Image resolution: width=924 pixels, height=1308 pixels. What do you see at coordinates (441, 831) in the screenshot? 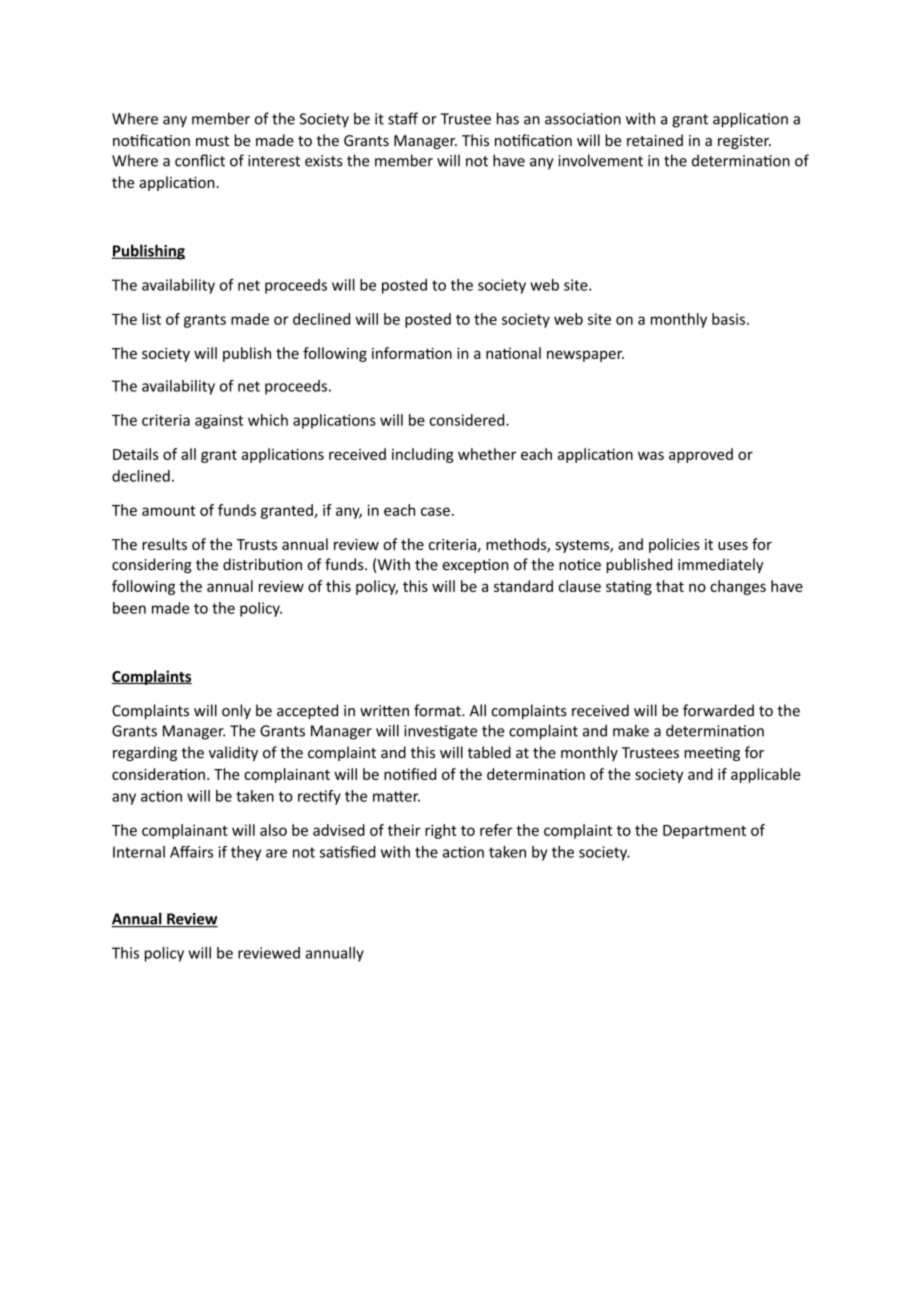
I see `right` at bounding box center [441, 831].
